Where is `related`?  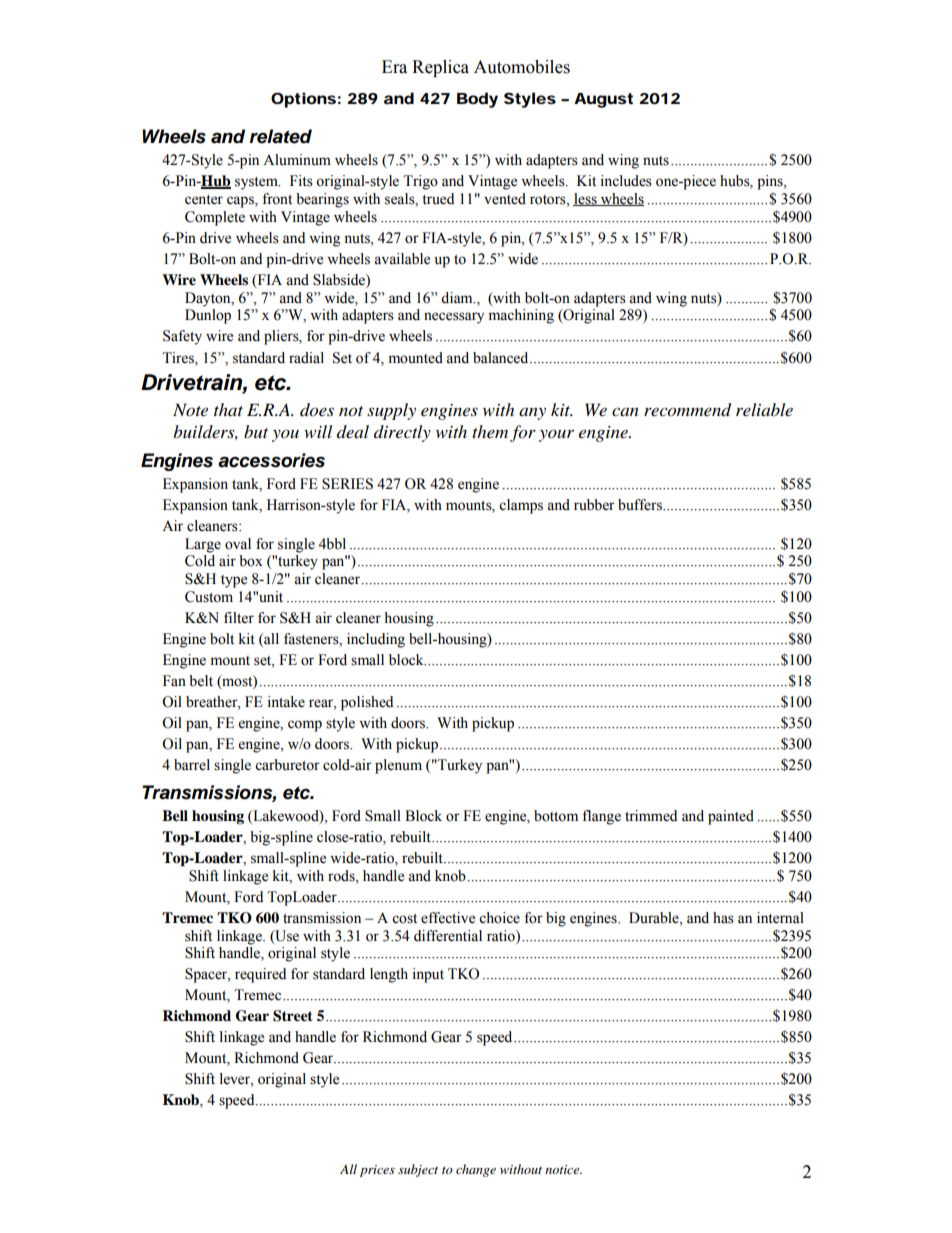 related is located at coordinates (281, 136).
